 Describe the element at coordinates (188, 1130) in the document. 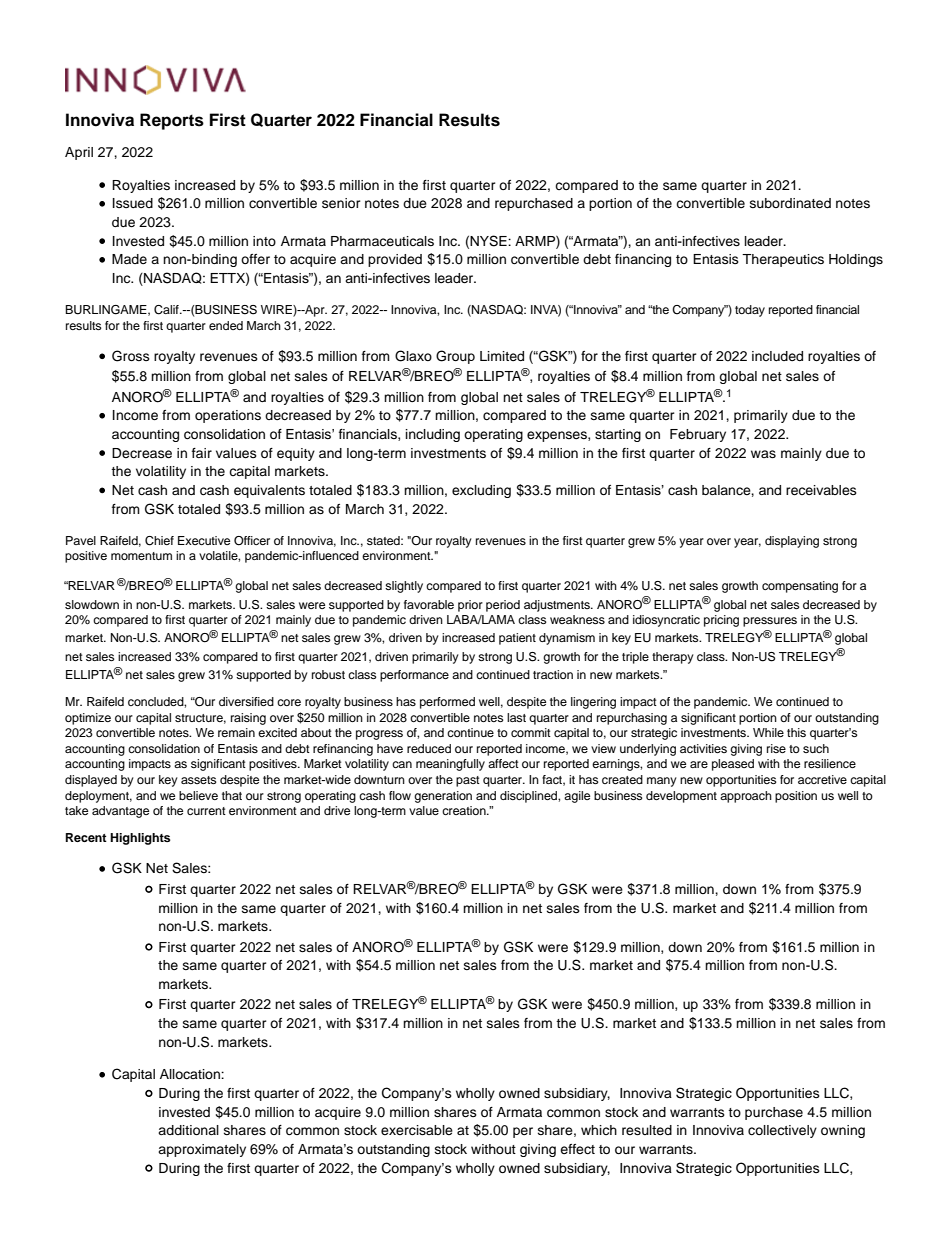

I see `additional` at that location.
